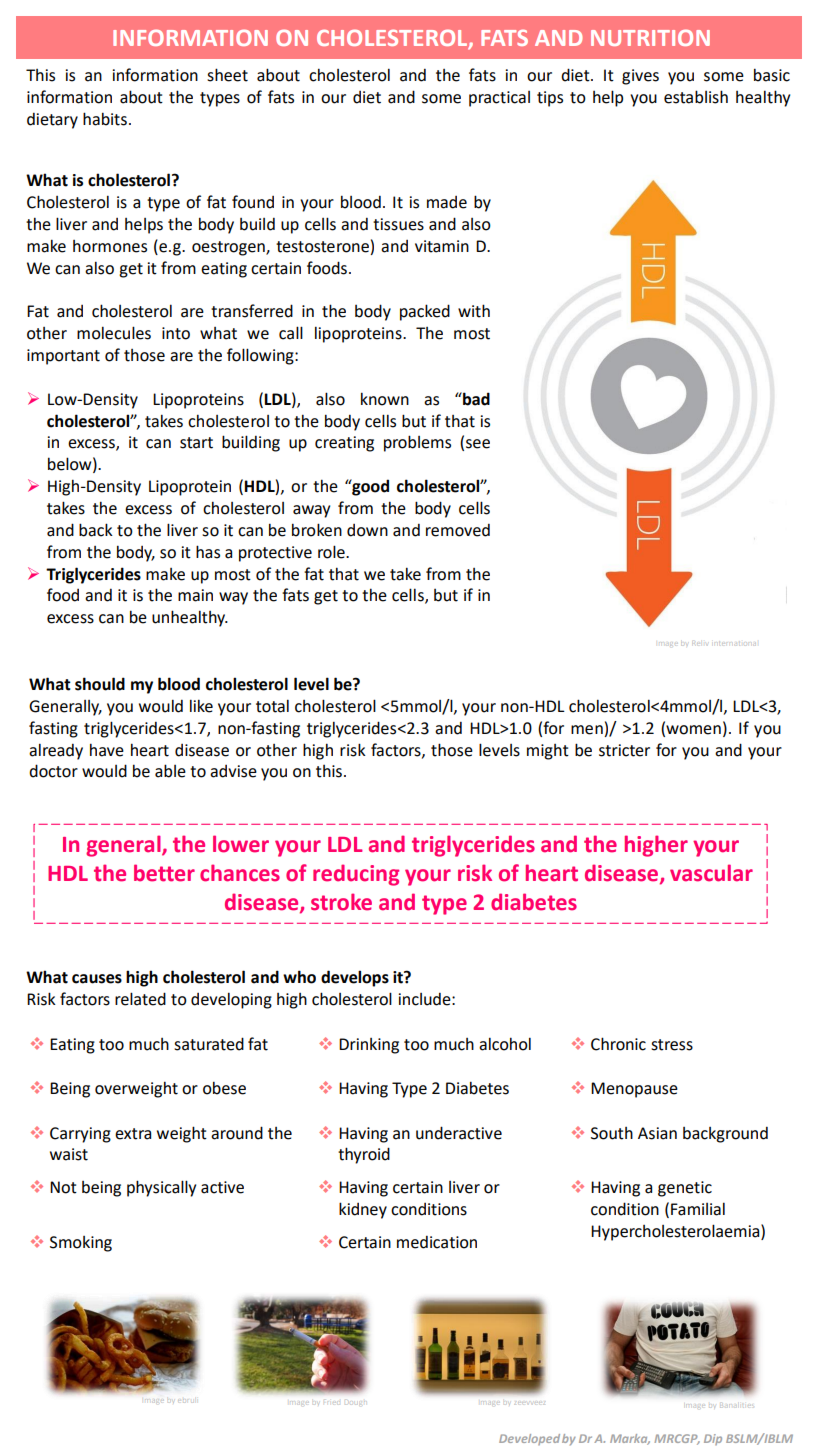 This image has height=1456, width=819. What do you see at coordinates (107, 750) in the image?
I see `have` at bounding box center [107, 750].
